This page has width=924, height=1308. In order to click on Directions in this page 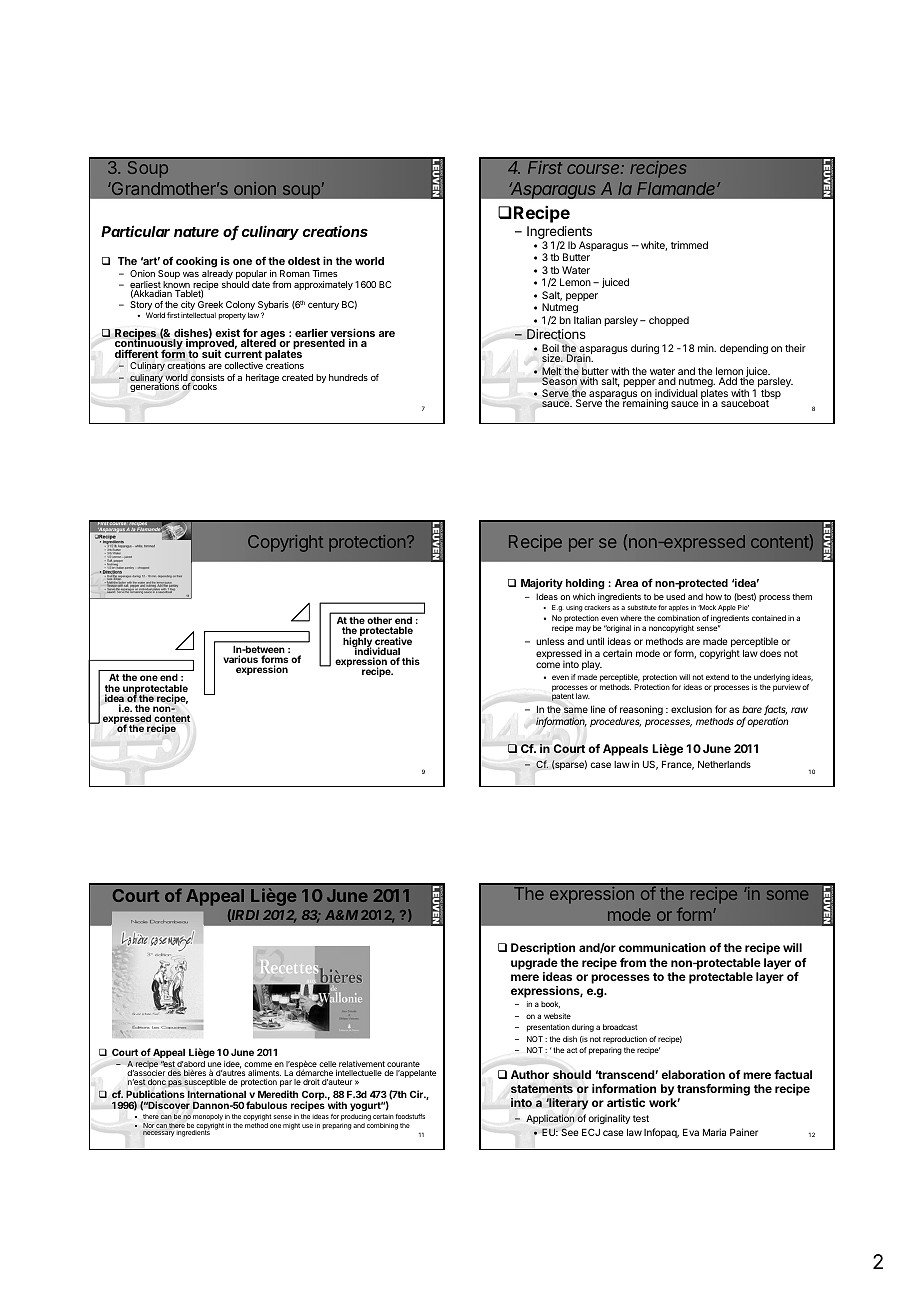, I will do `click(556, 334)`.
